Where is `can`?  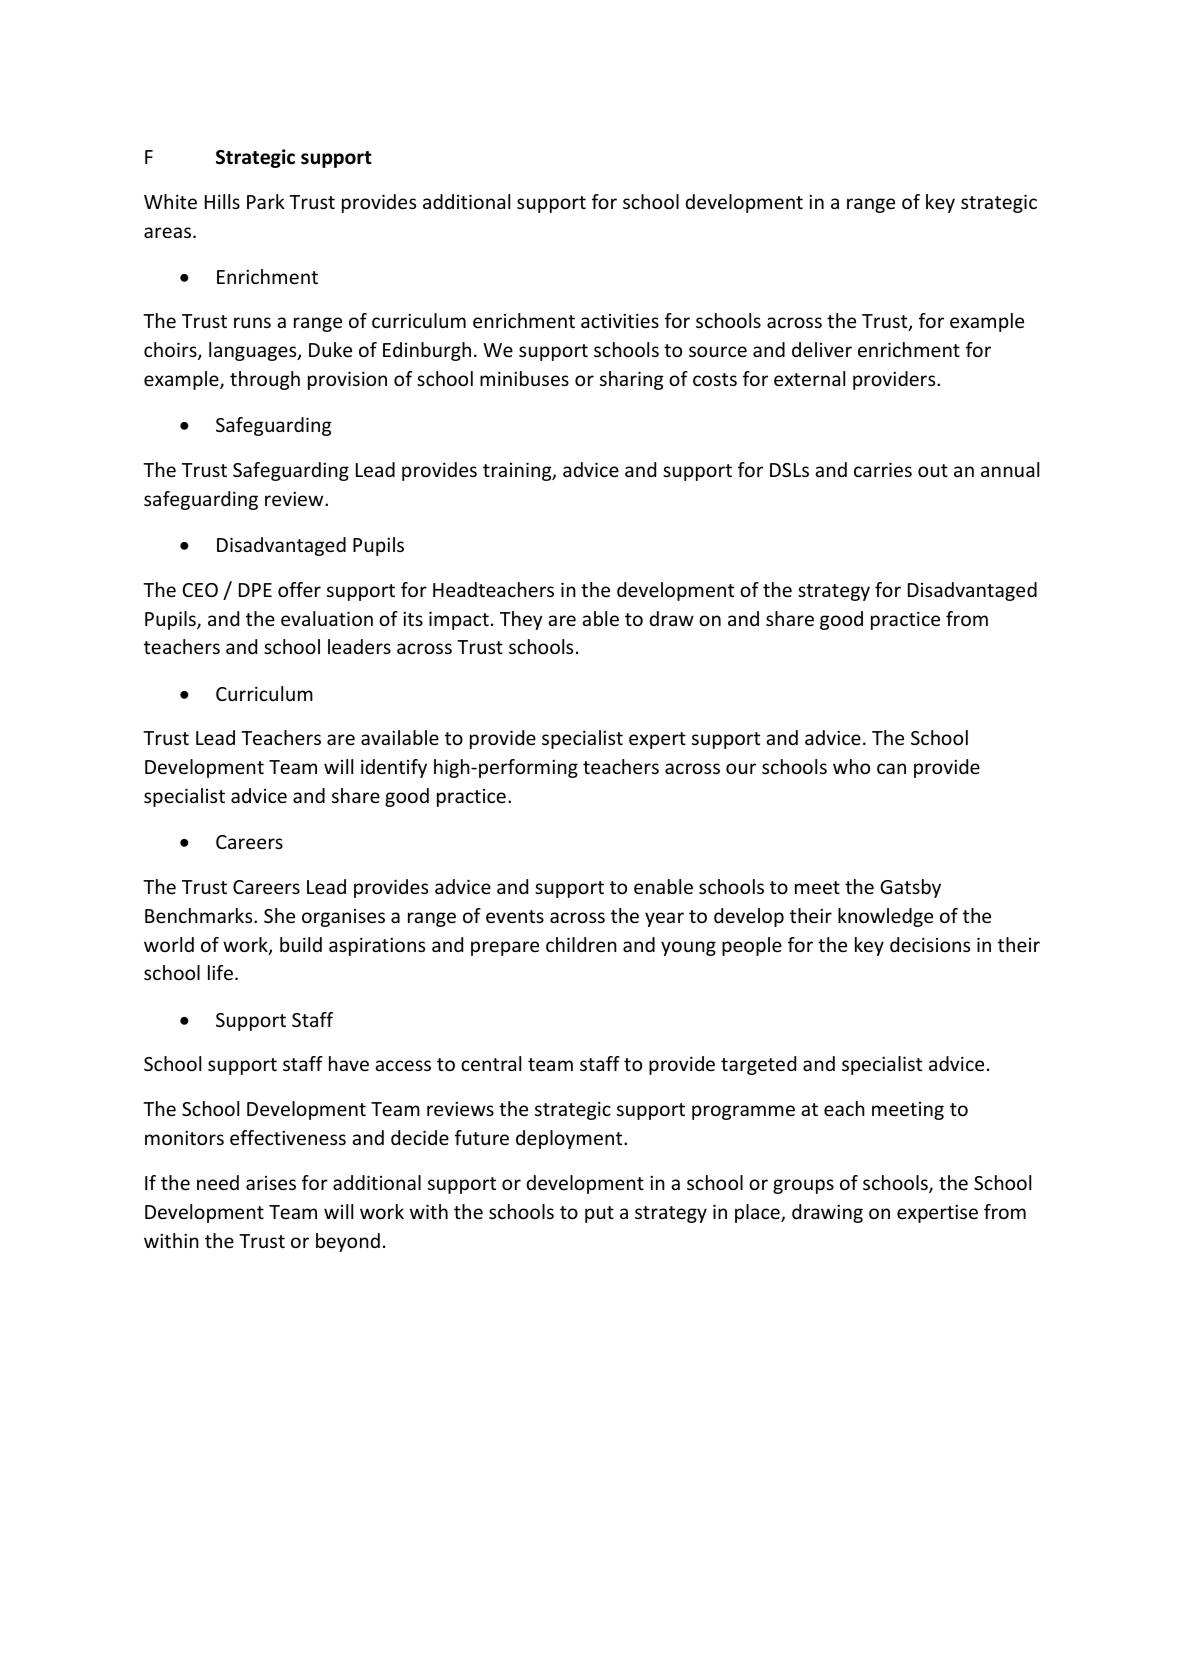
can is located at coordinates (891, 768).
